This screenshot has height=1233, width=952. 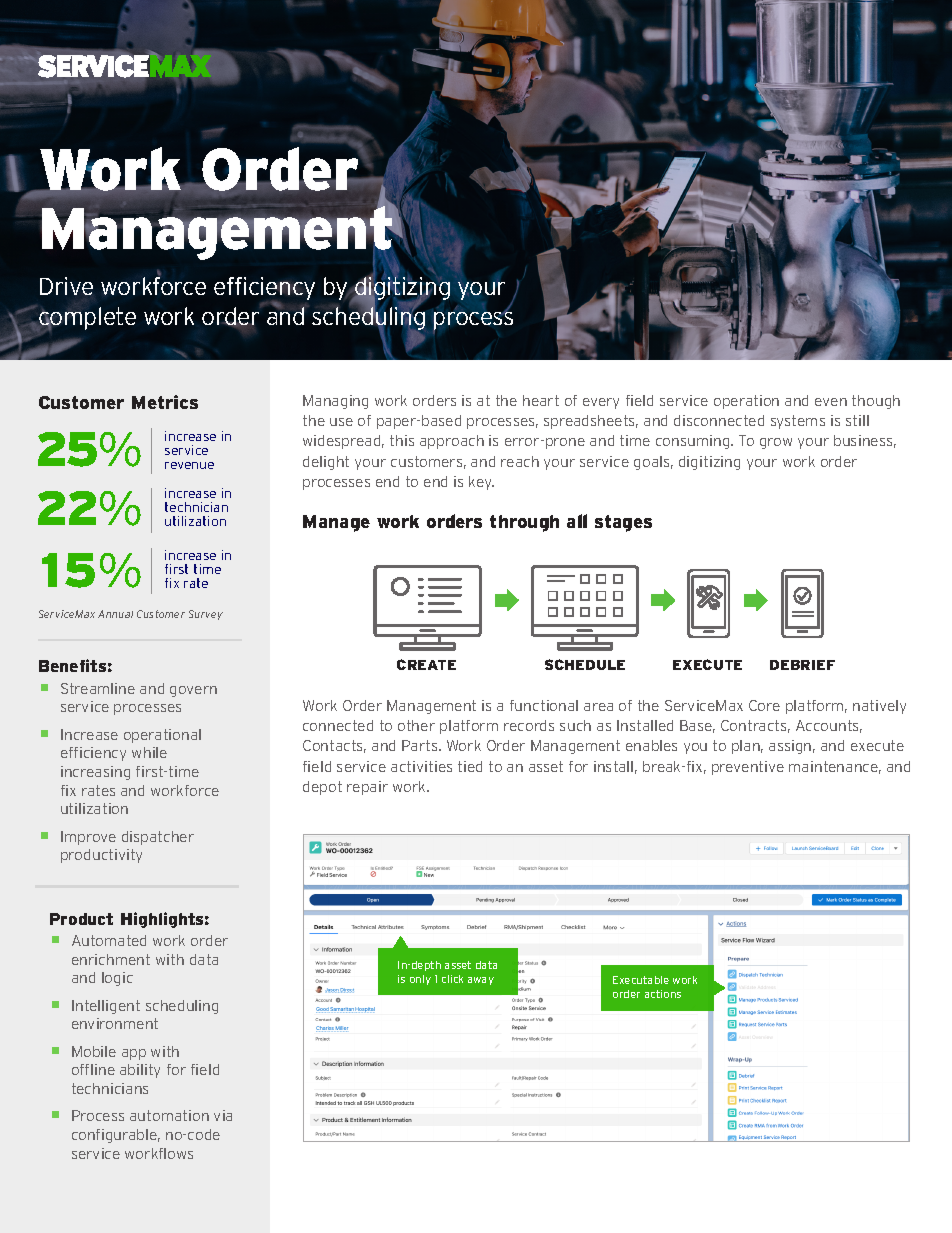 I want to click on away, so click(x=481, y=981).
